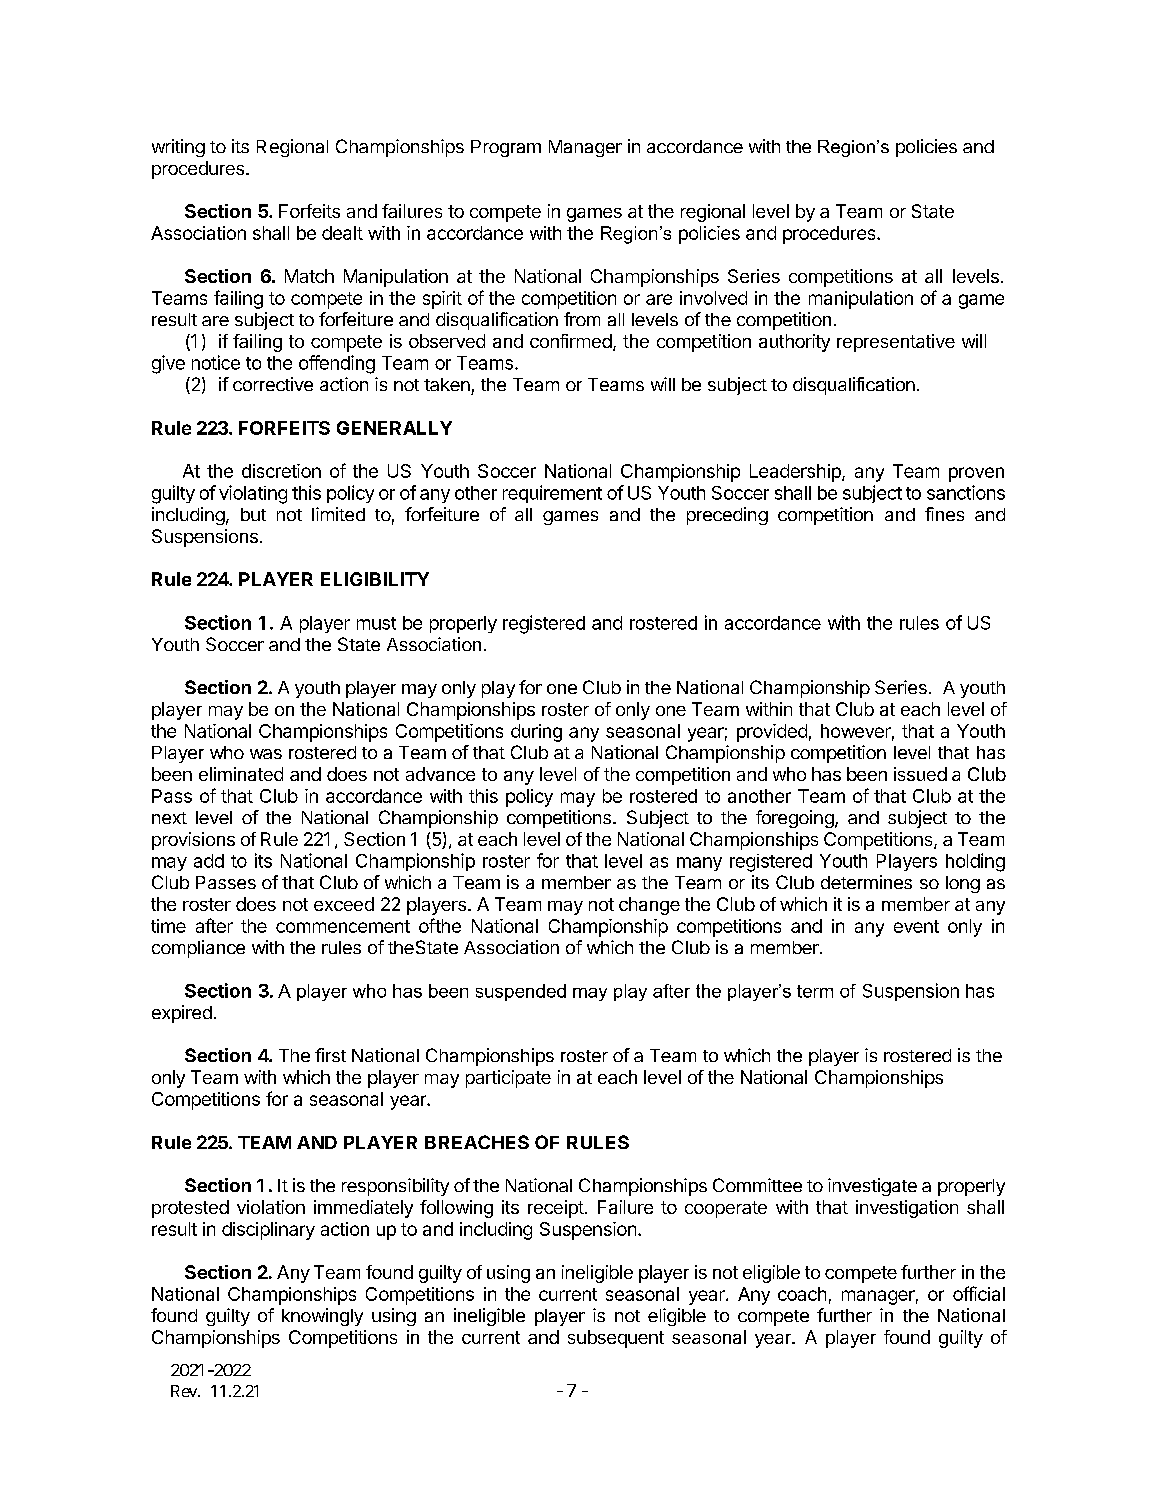 The height and width of the screenshot is (1491, 1152). Describe the element at coordinates (536, 733) in the screenshot. I see `during` at that location.
